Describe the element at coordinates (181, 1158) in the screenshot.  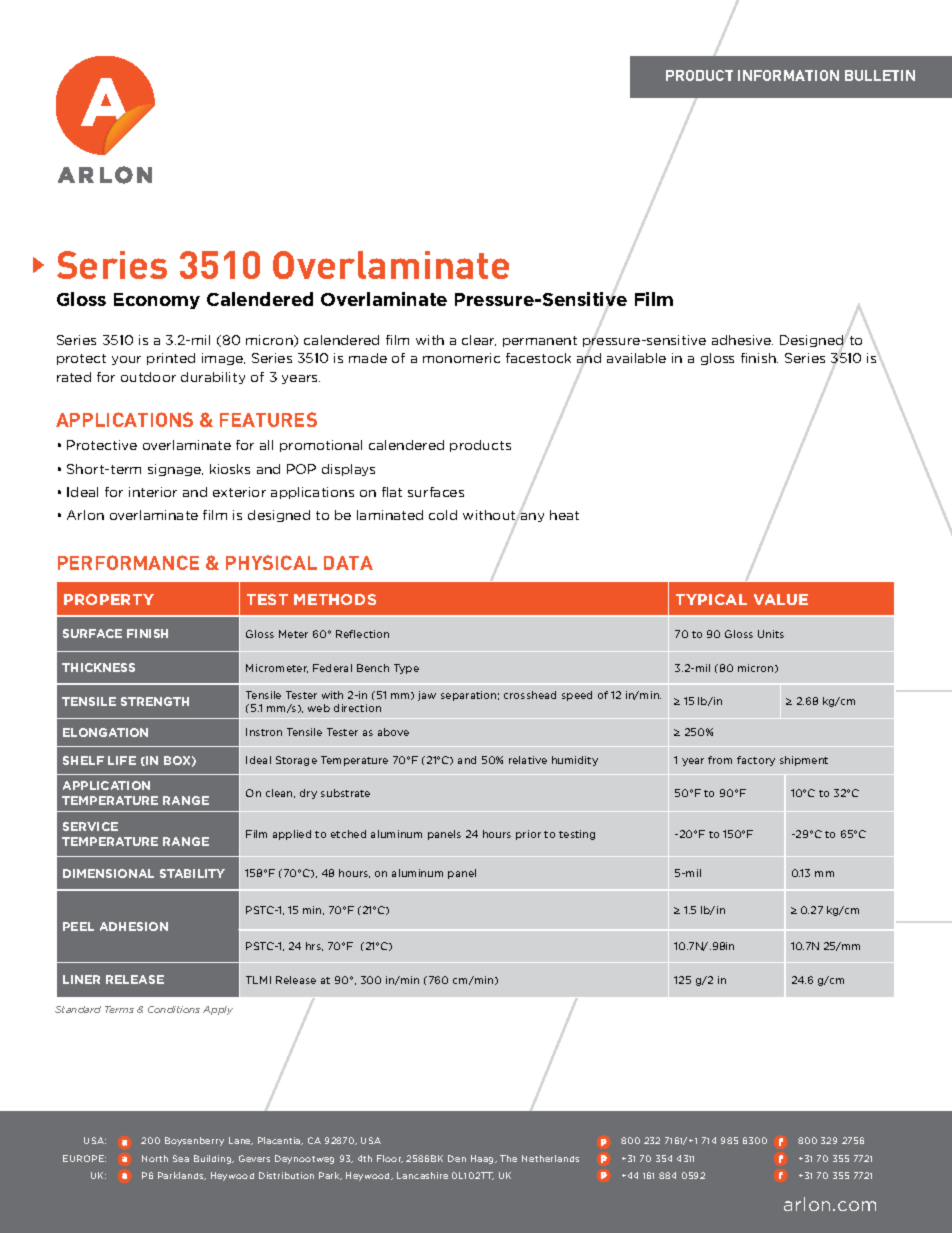
I see `Sea` at that location.
